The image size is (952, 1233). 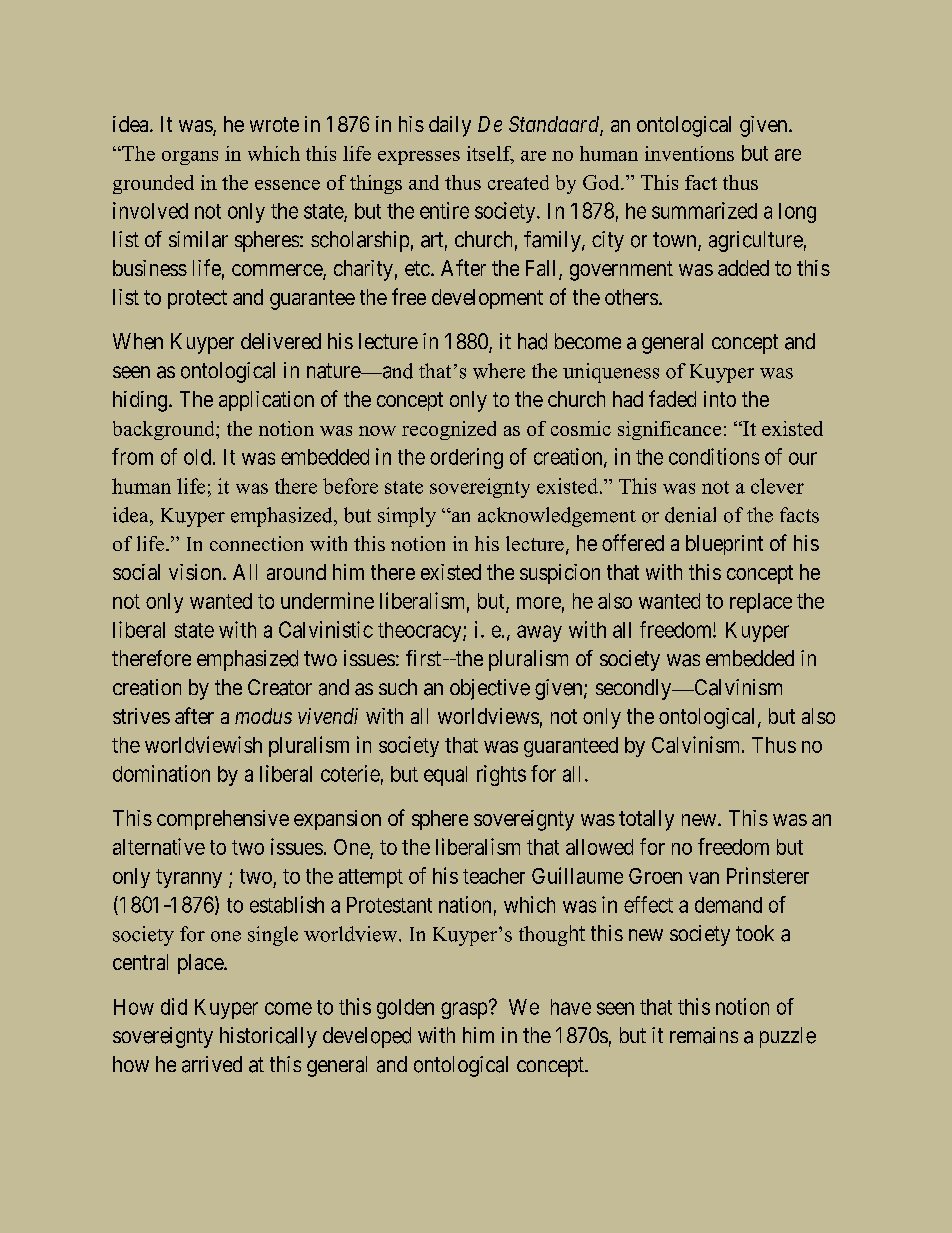 What do you see at coordinates (494, 876) in the screenshot?
I see `teacher` at bounding box center [494, 876].
